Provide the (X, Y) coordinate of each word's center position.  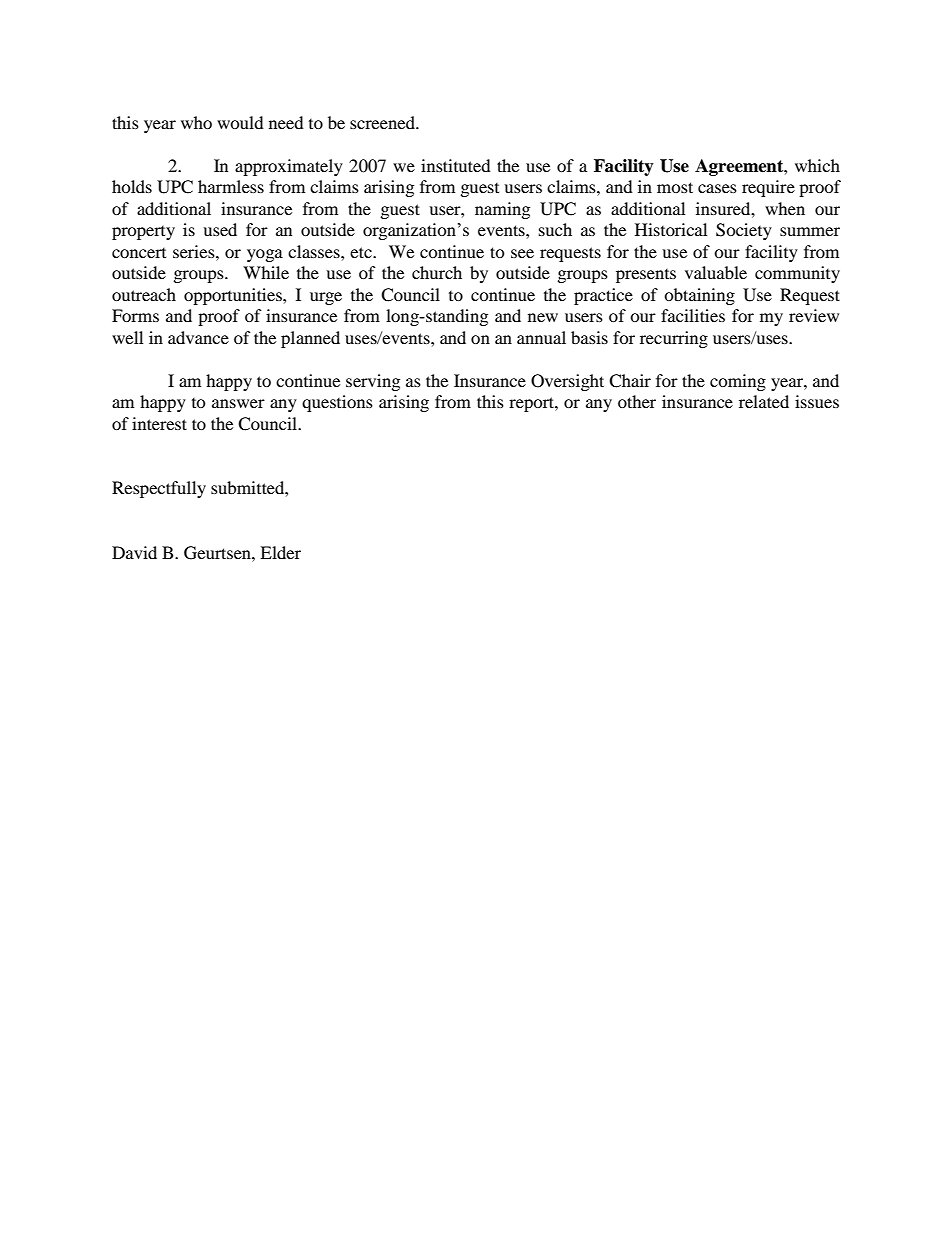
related (764, 401)
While (266, 272)
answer (238, 403)
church (437, 272)
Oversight (567, 382)
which (817, 165)
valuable (716, 272)
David (134, 552)
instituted (456, 165)
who (196, 122)
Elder (280, 552)
